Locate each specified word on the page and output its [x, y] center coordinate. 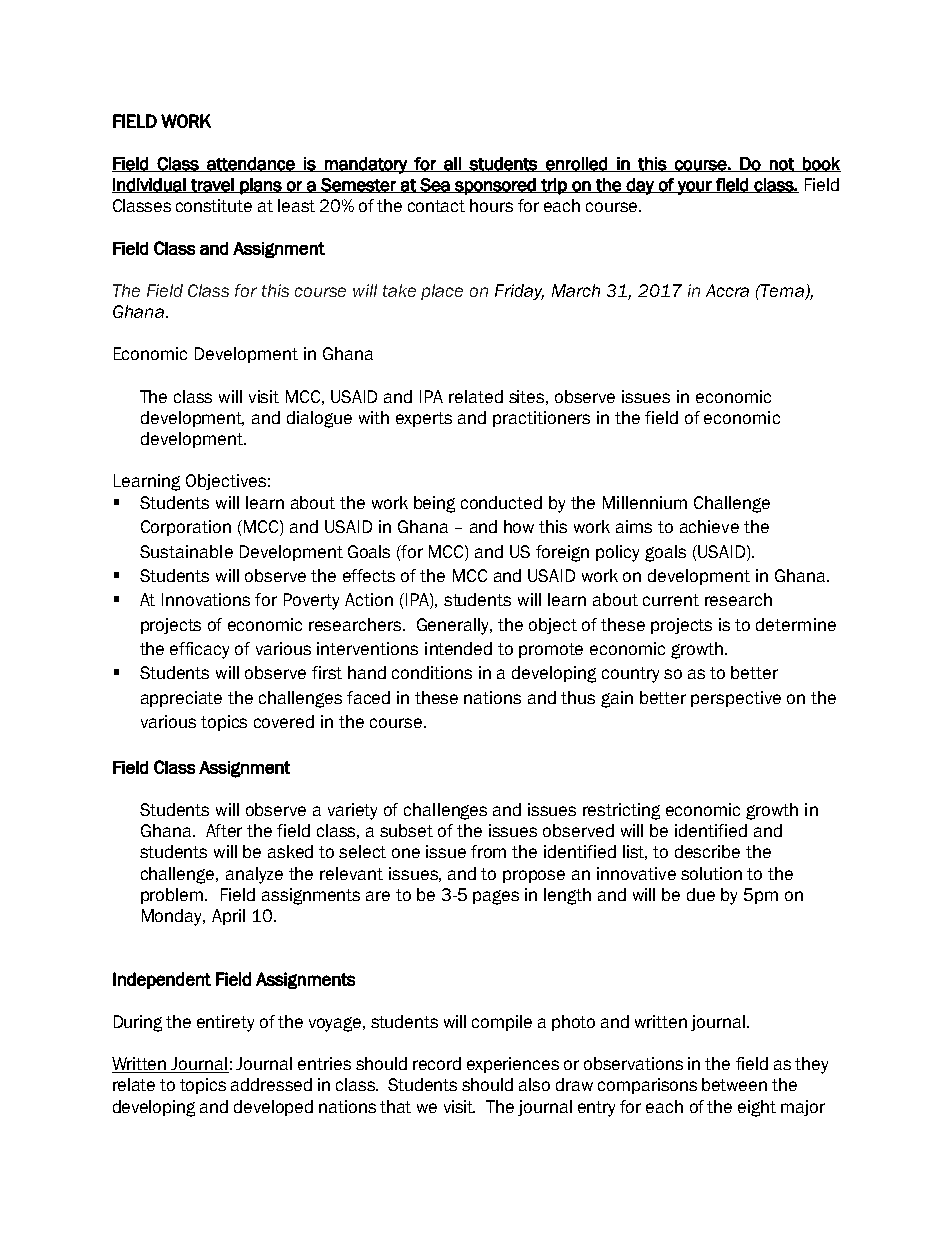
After [224, 830]
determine [796, 624]
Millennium [645, 502]
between [734, 1084]
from [488, 851]
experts [424, 419]
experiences [513, 1065]
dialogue [319, 419]
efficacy [199, 650]
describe [707, 851]
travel [212, 185]
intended [458, 648]
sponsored [495, 186]
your [695, 188]
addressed [271, 1084]
